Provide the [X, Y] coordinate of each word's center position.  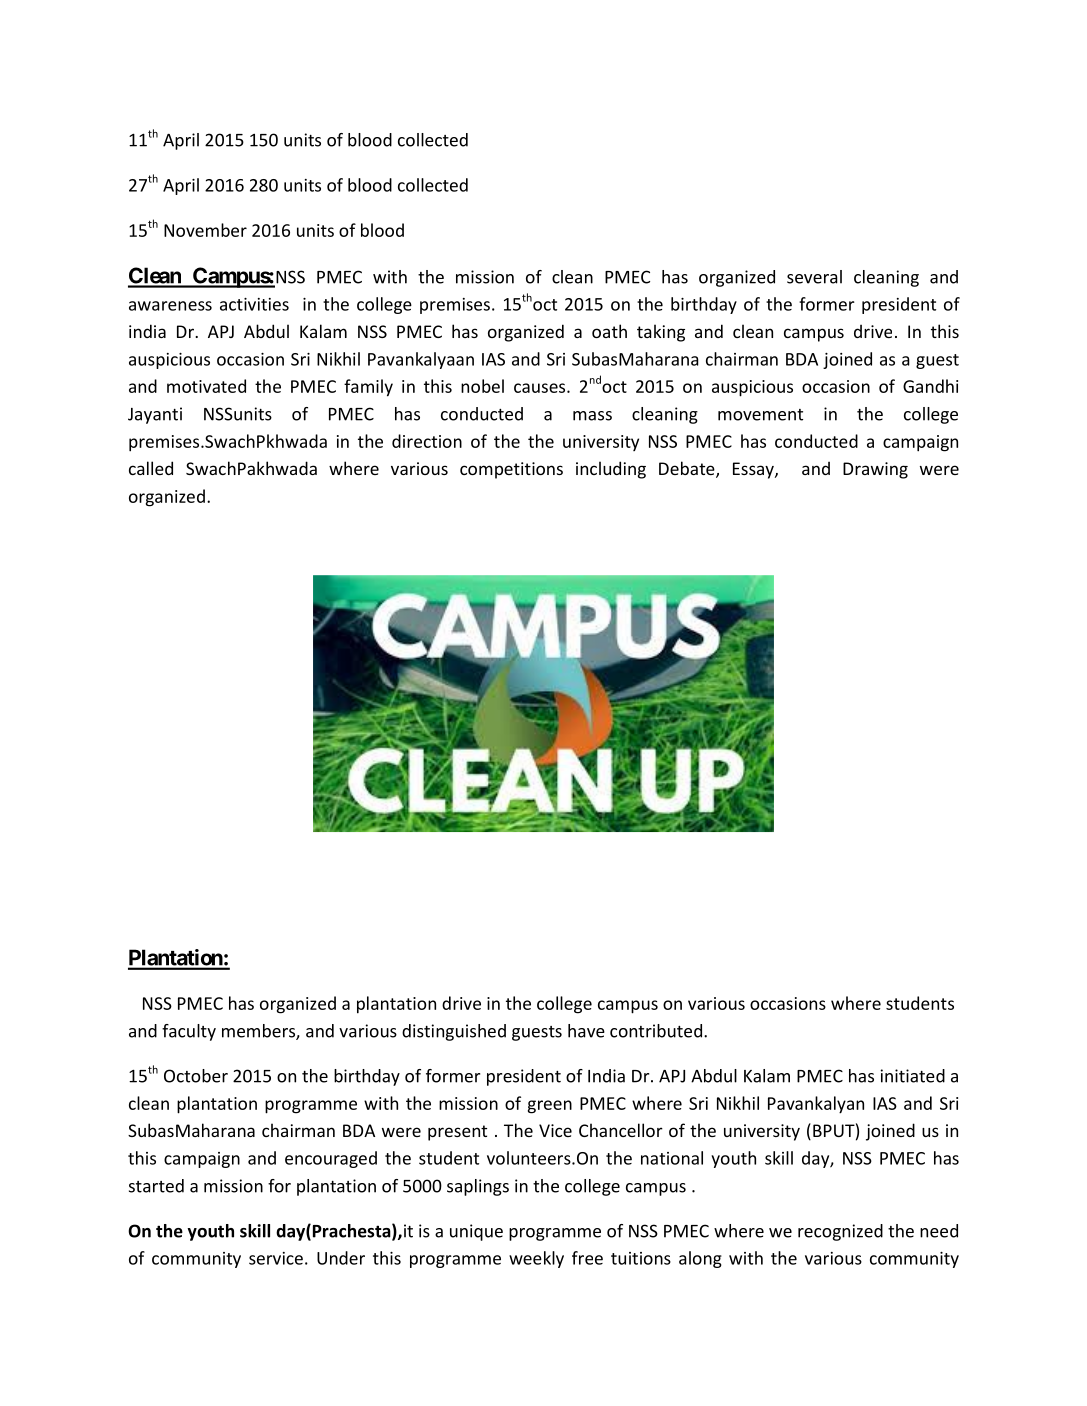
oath [609, 331]
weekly [536, 1259]
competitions [511, 470]
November [205, 230]
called [151, 468]
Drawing [875, 470]
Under [341, 1258]
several [814, 277]
